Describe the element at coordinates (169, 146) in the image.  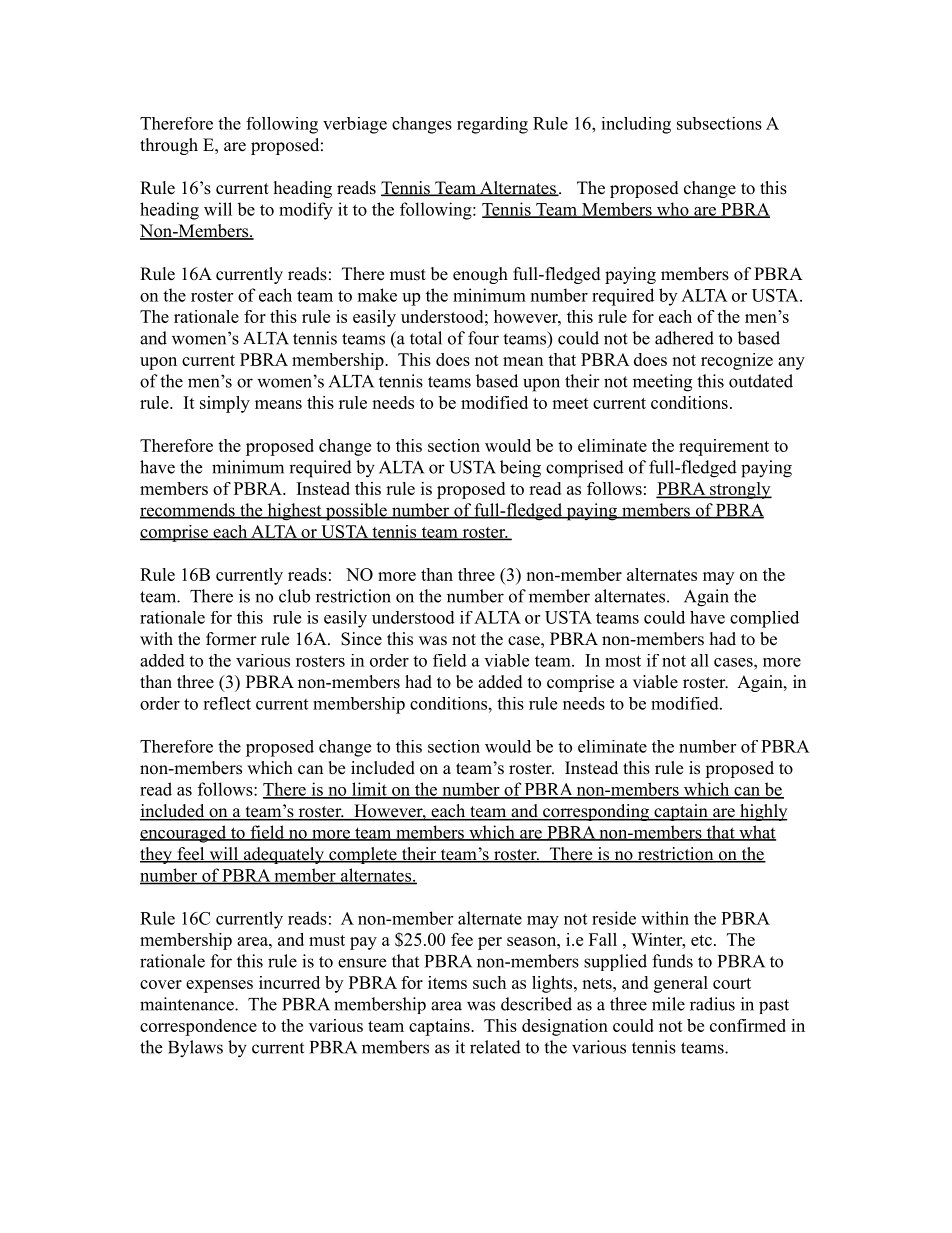
I see `through` at that location.
